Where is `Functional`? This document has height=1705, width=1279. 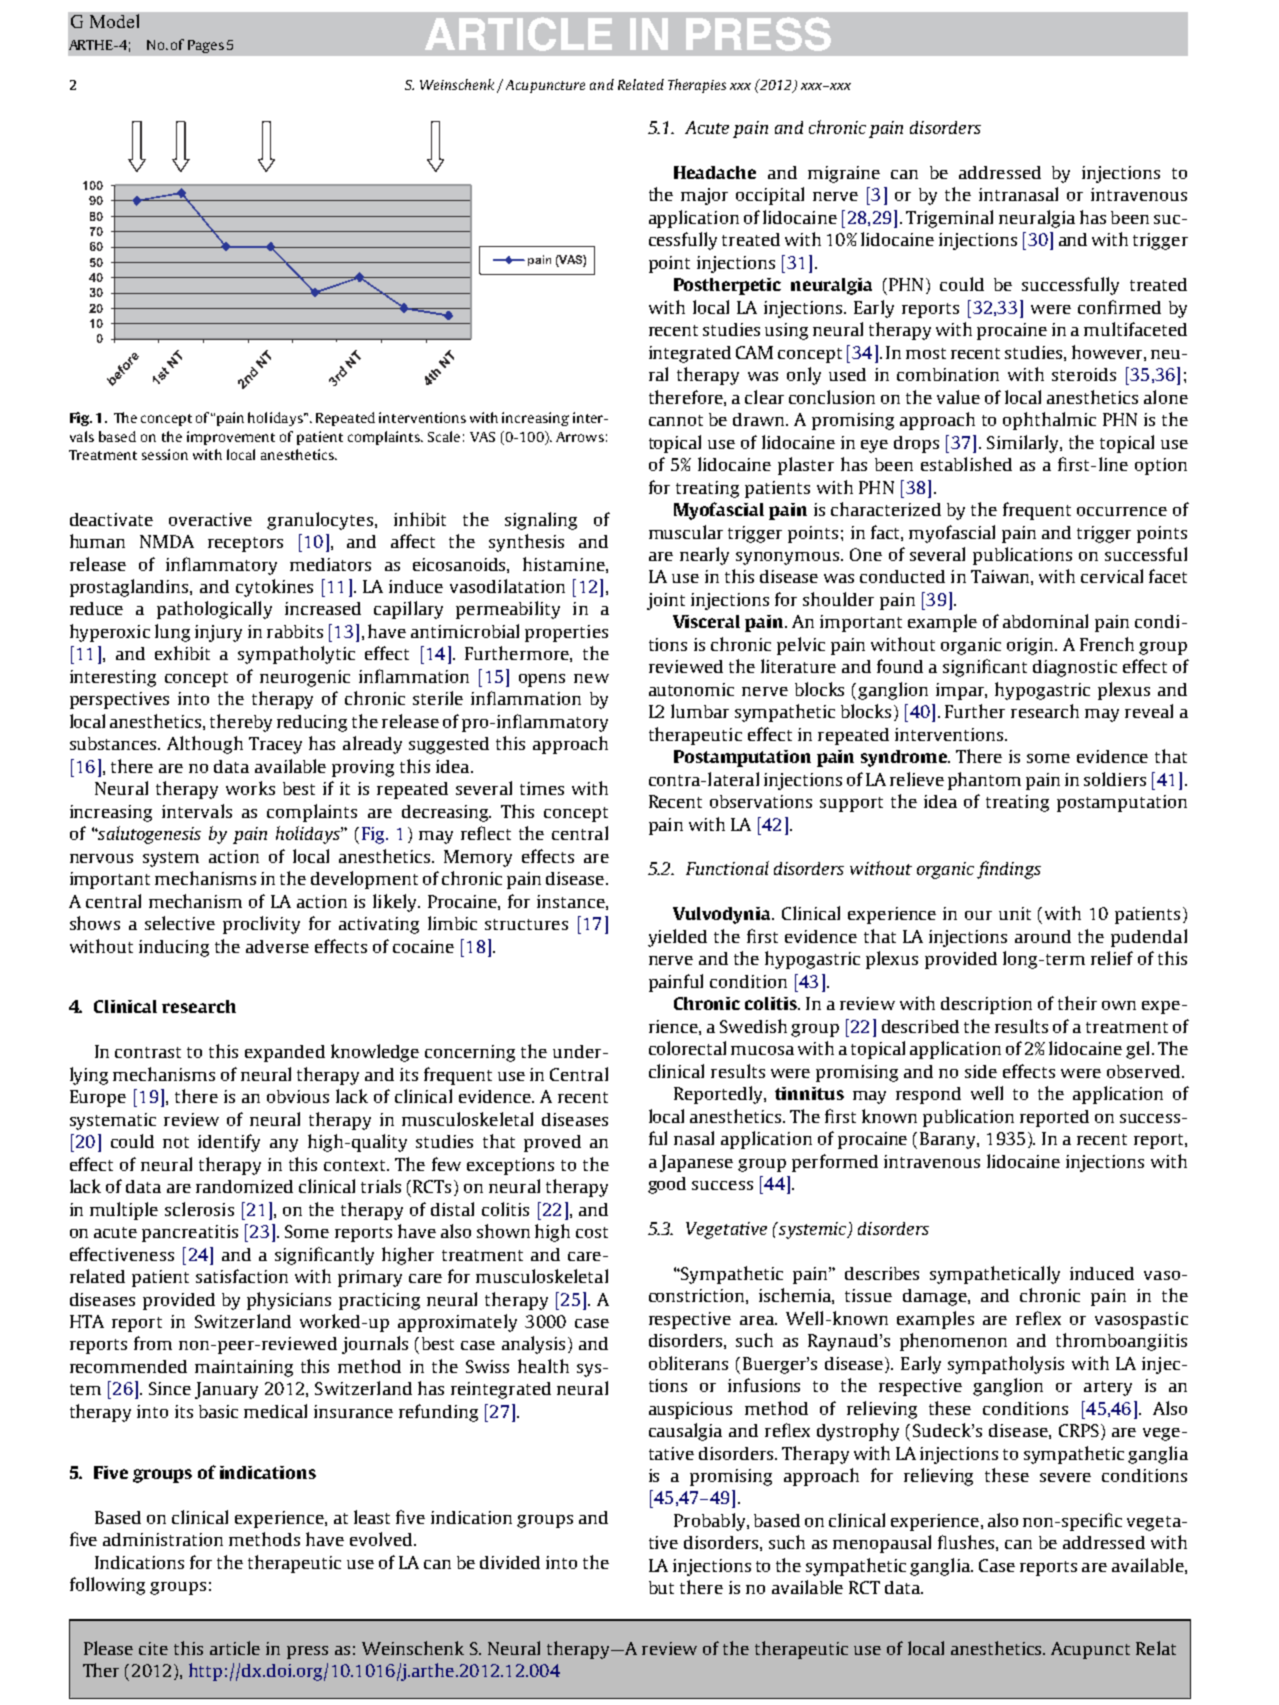 Functional is located at coordinates (727, 868).
